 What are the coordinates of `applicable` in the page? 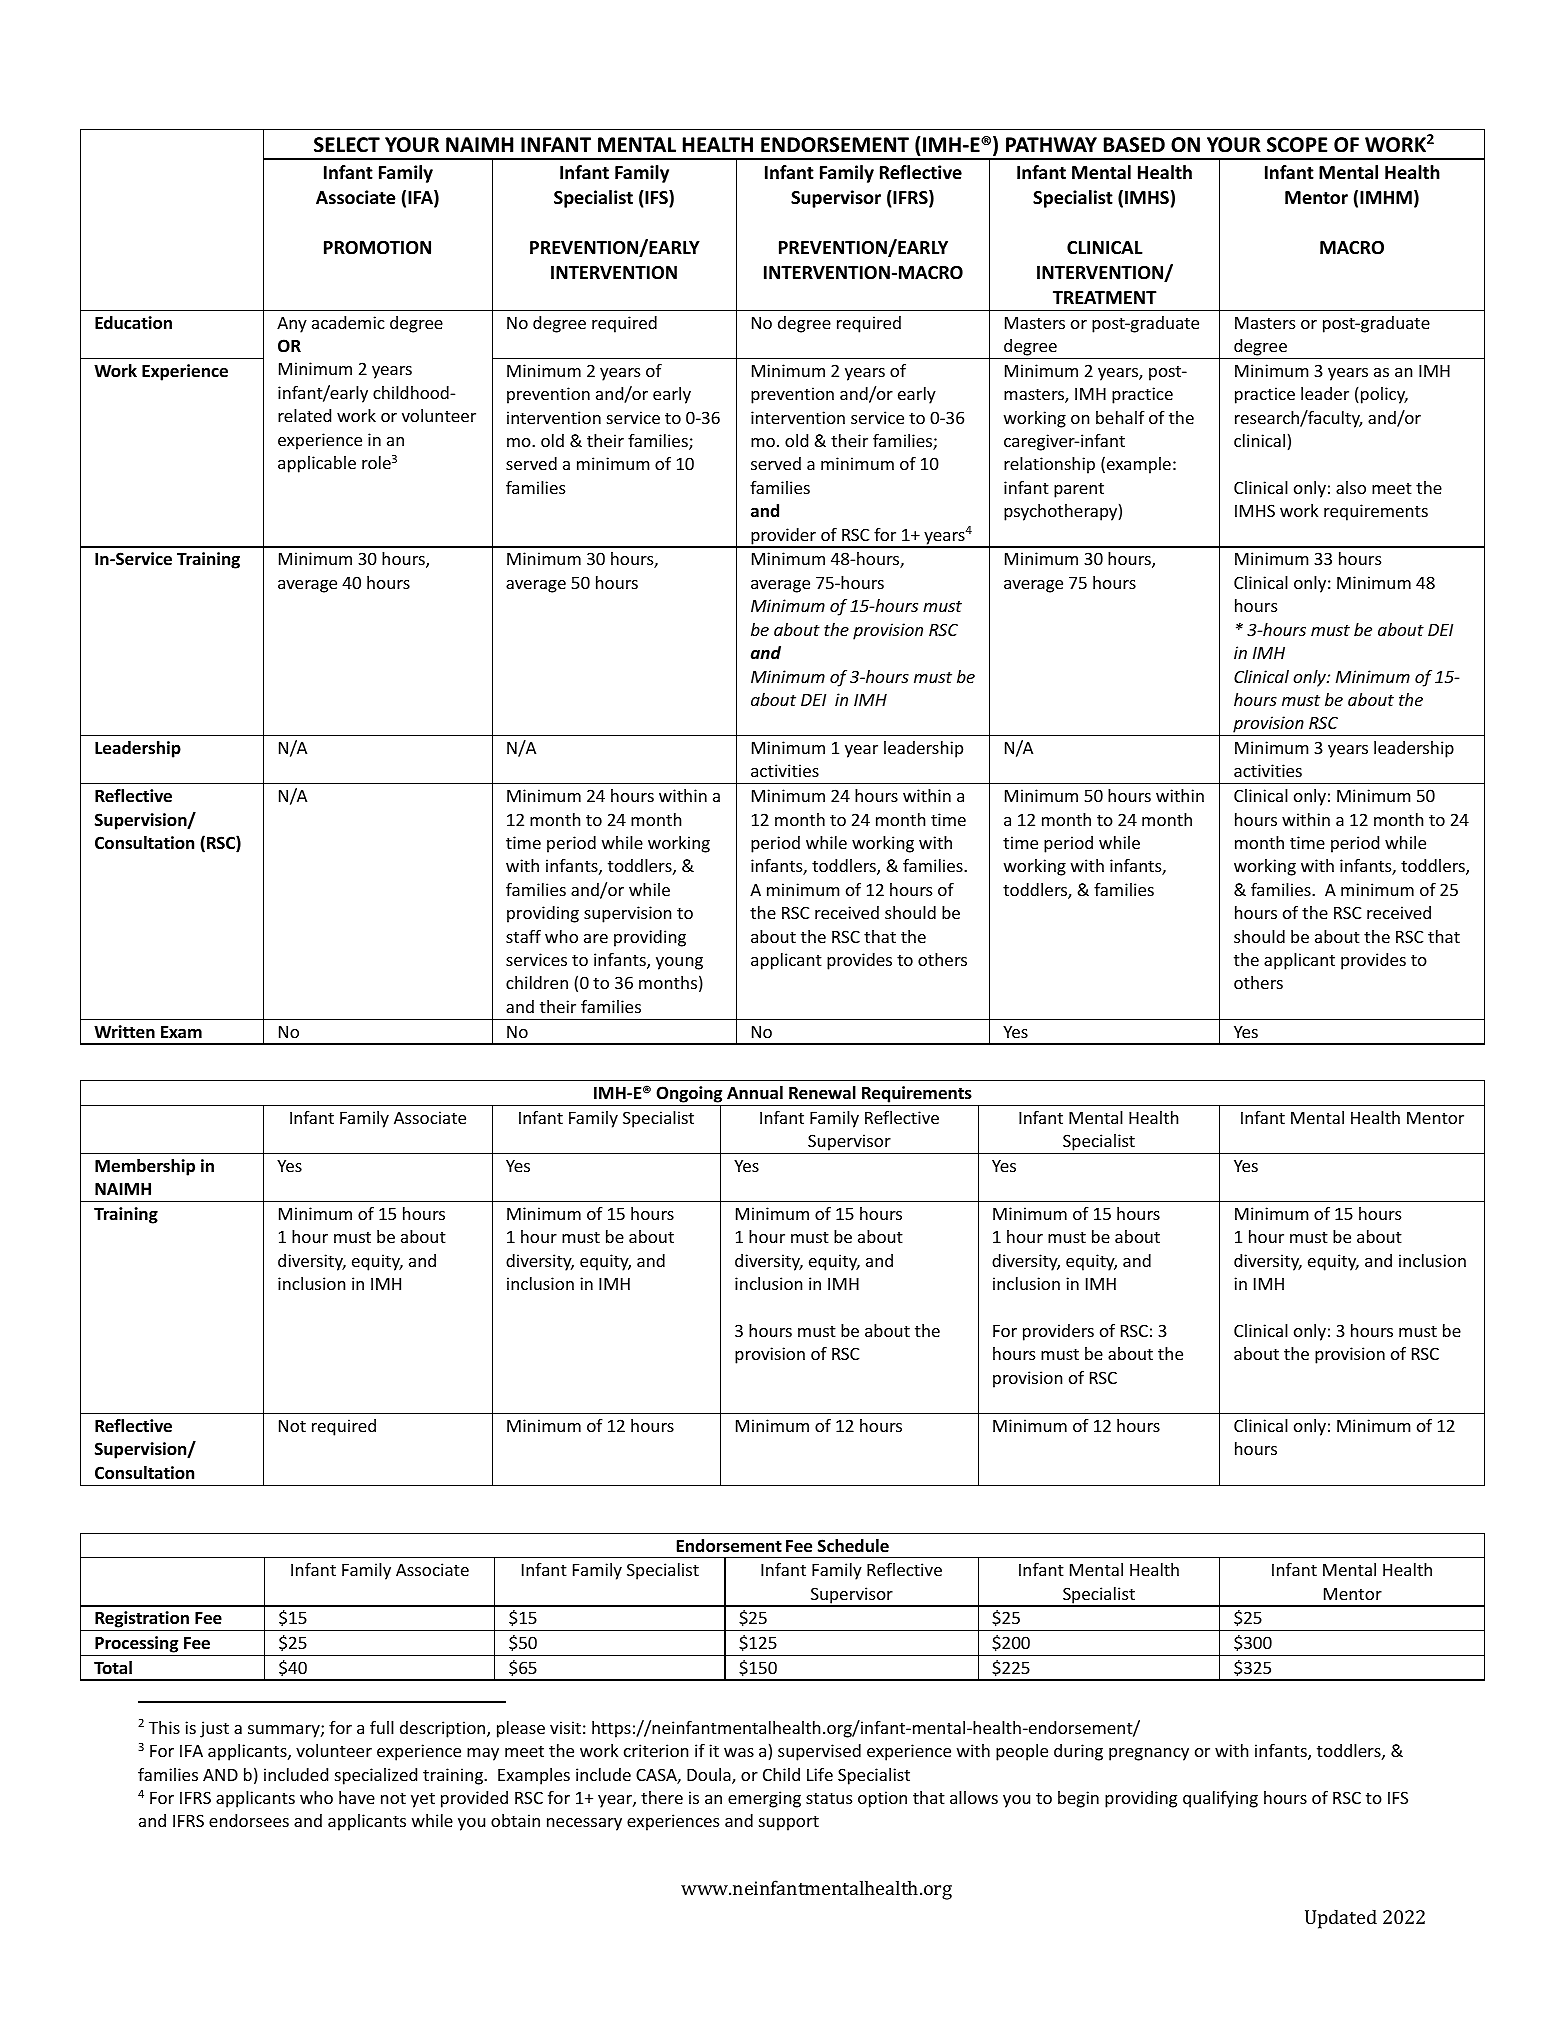 It's located at (317, 464).
